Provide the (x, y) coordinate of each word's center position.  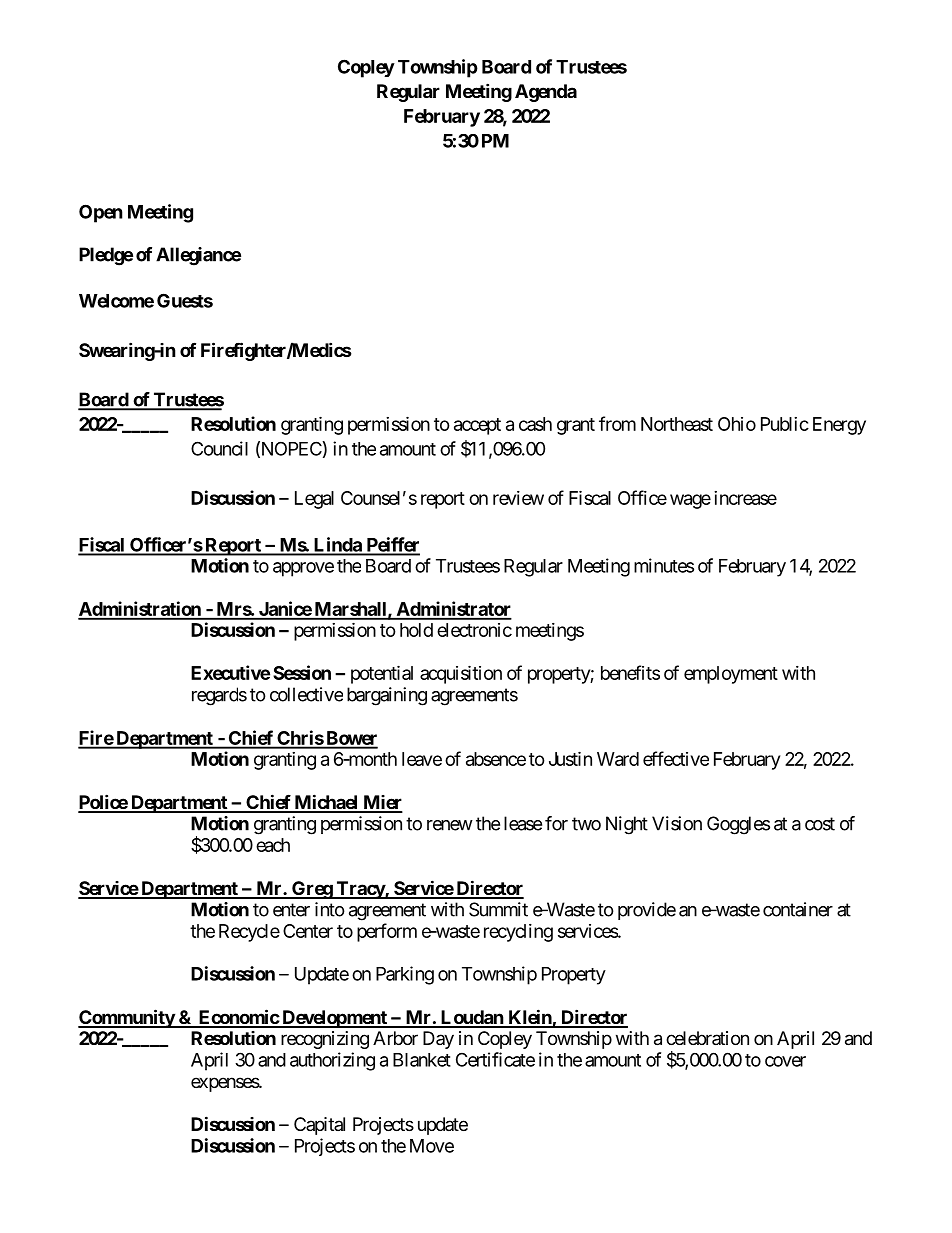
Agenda (546, 93)
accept (477, 426)
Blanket (422, 1060)
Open (101, 213)
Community (127, 1018)
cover (785, 1061)
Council (219, 448)
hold (416, 630)
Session (302, 672)
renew (450, 825)
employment (731, 675)
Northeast (677, 424)
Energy (839, 426)
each (273, 845)
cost (820, 824)
